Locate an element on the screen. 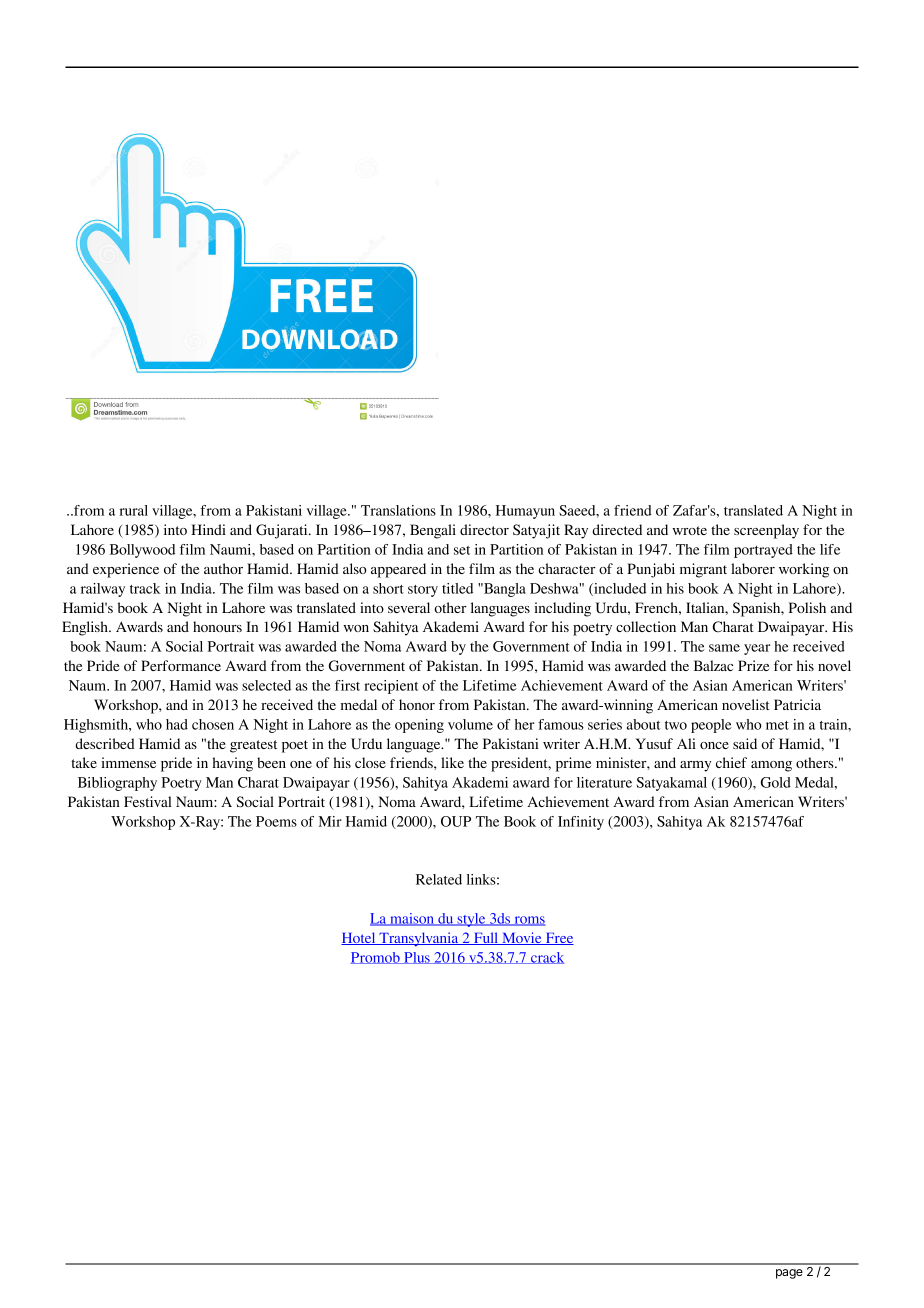 The width and height of the screenshot is (924, 1308). wrote is located at coordinates (689, 530).
